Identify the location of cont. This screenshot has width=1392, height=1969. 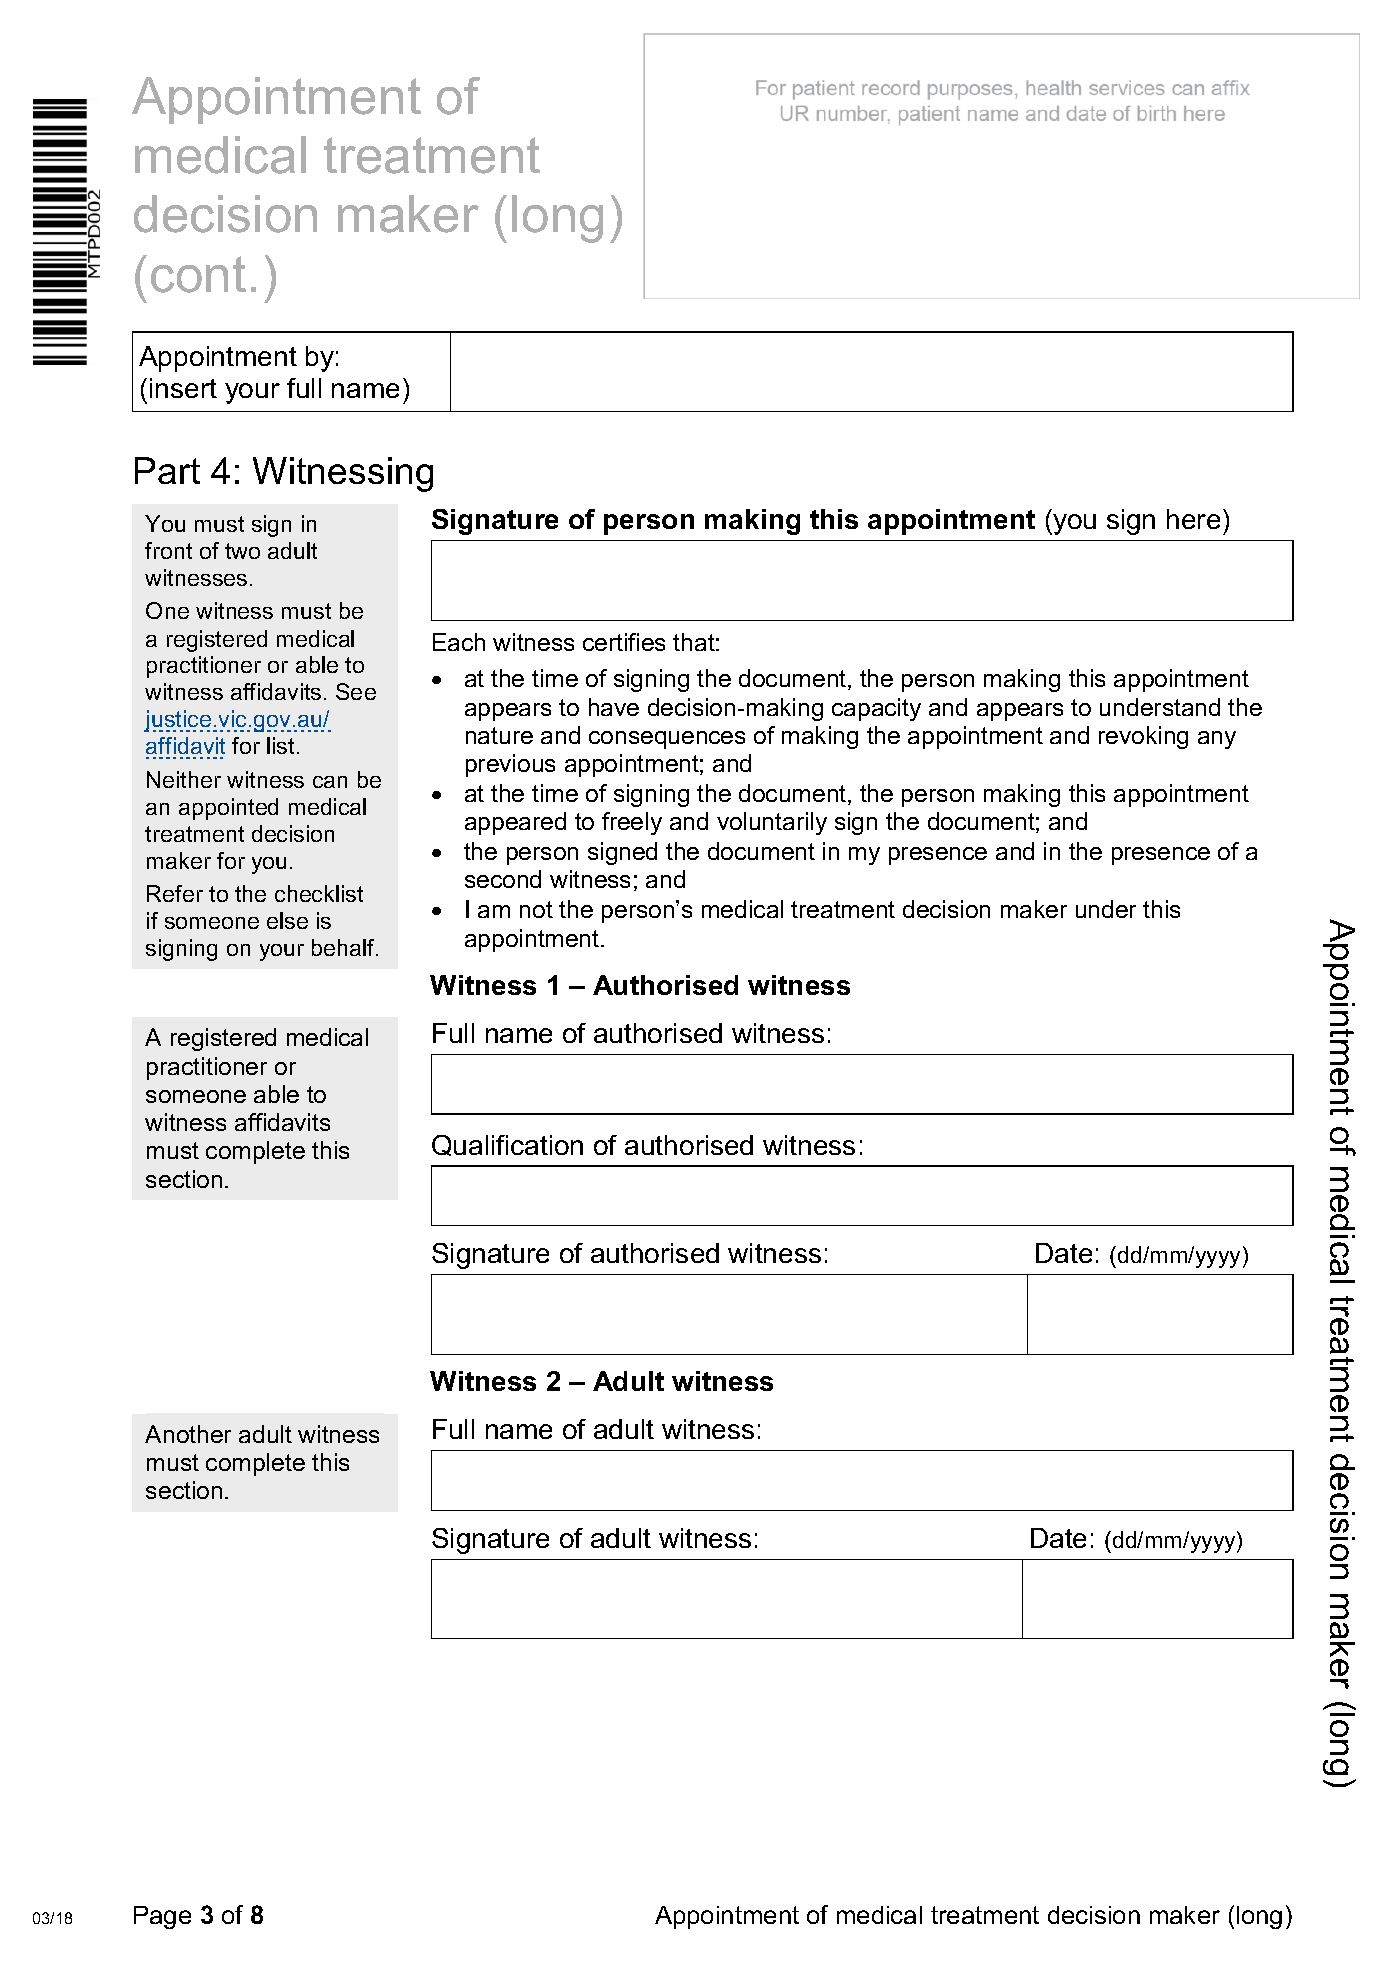
(198, 274).
